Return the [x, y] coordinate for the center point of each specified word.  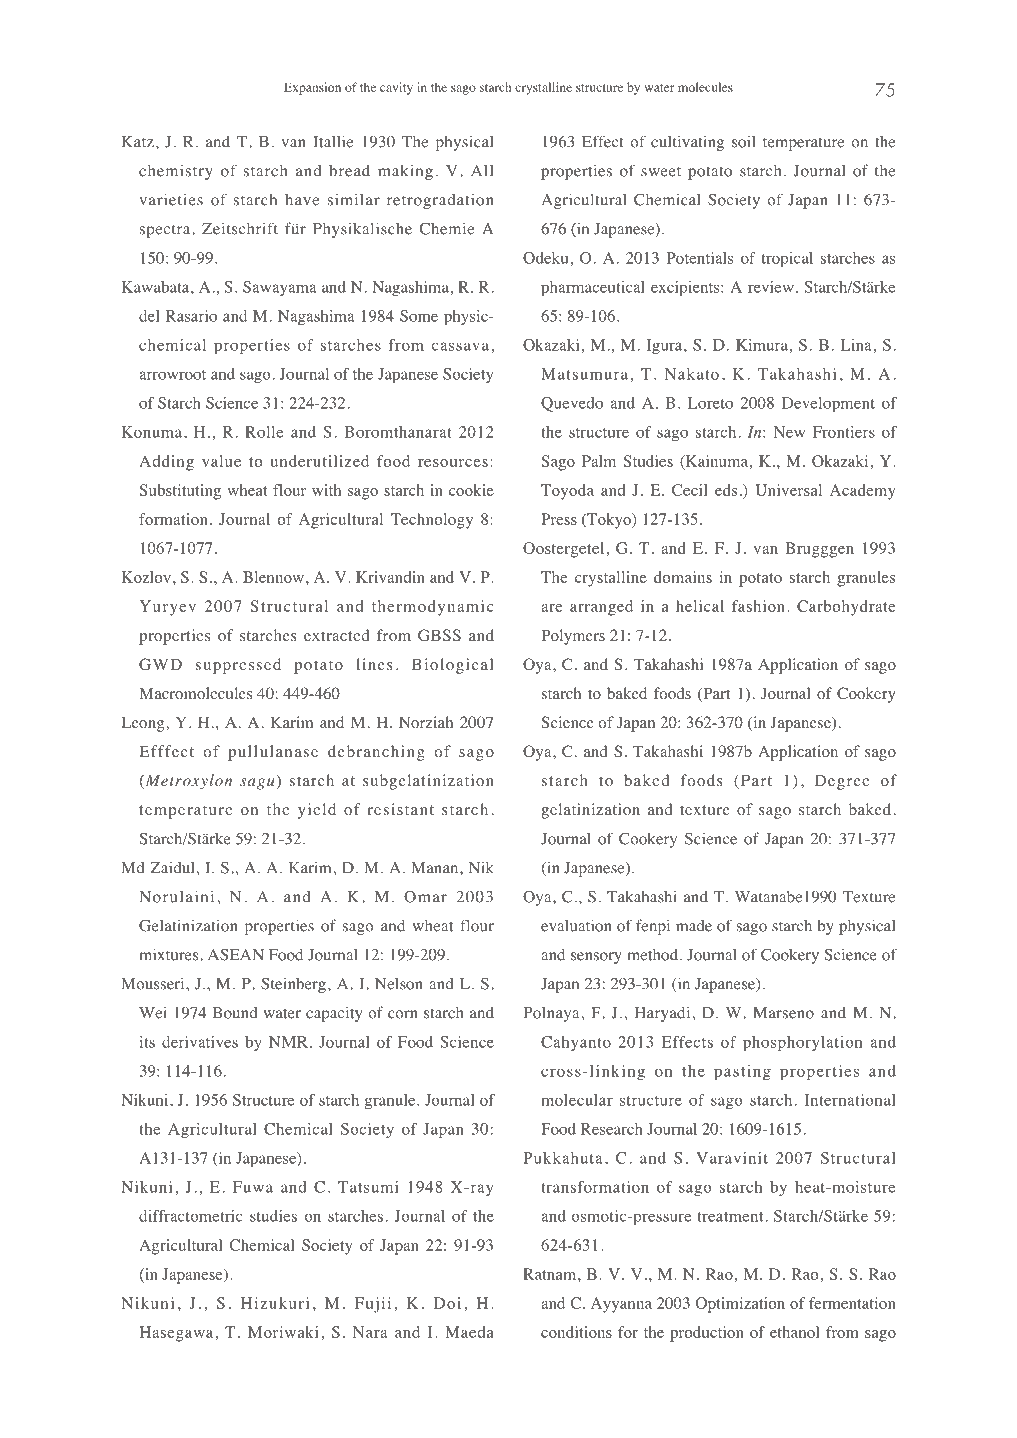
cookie [471, 490]
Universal [788, 490]
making [405, 172]
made [694, 926]
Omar [425, 896]
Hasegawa [176, 1334]
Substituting [180, 492]
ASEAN [236, 955]
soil [744, 141]
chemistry [176, 172]
